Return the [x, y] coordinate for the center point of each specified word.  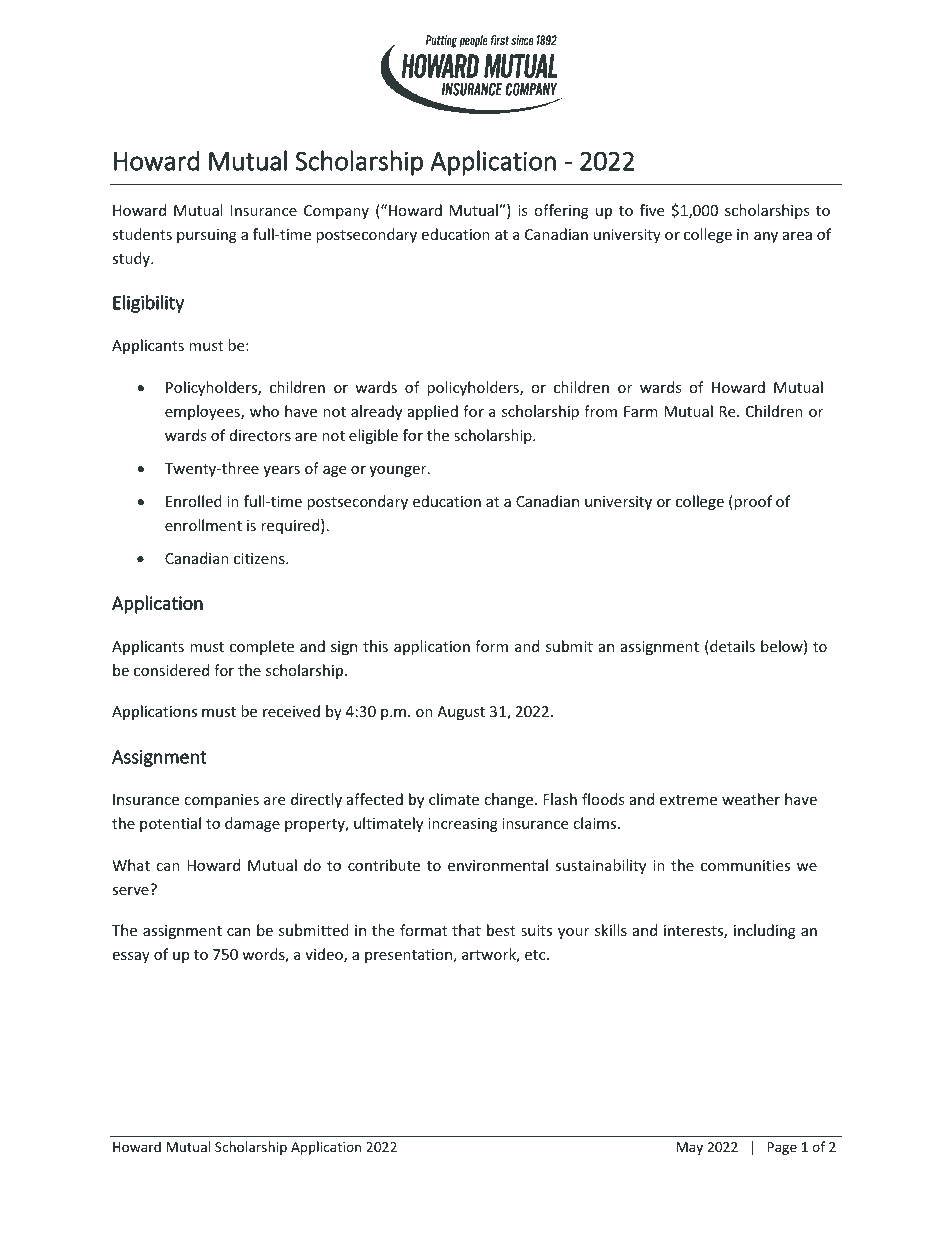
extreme [688, 800]
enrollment [203, 525]
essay [131, 957]
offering [561, 211]
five [652, 210]
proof [752, 502]
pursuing [207, 236]
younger [399, 471]
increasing [463, 825]
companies [221, 801]
